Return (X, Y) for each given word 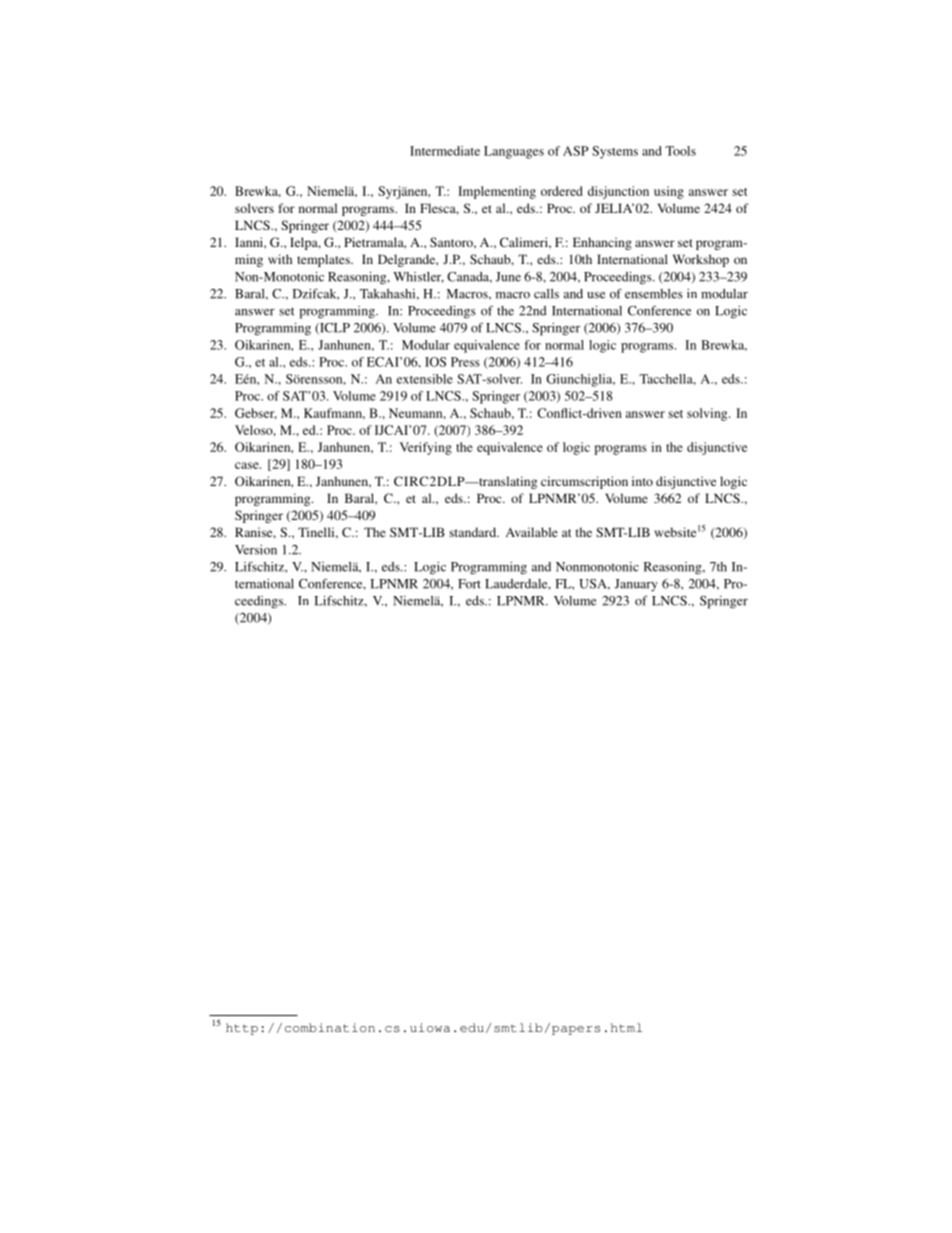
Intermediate (445, 151)
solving (708, 414)
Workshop (701, 260)
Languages (514, 152)
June (508, 277)
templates (324, 260)
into (642, 481)
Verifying (425, 448)
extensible (425, 379)
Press (465, 362)
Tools (680, 151)
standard (474, 532)
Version (256, 550)
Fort (469, 584)
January (636, 585)
